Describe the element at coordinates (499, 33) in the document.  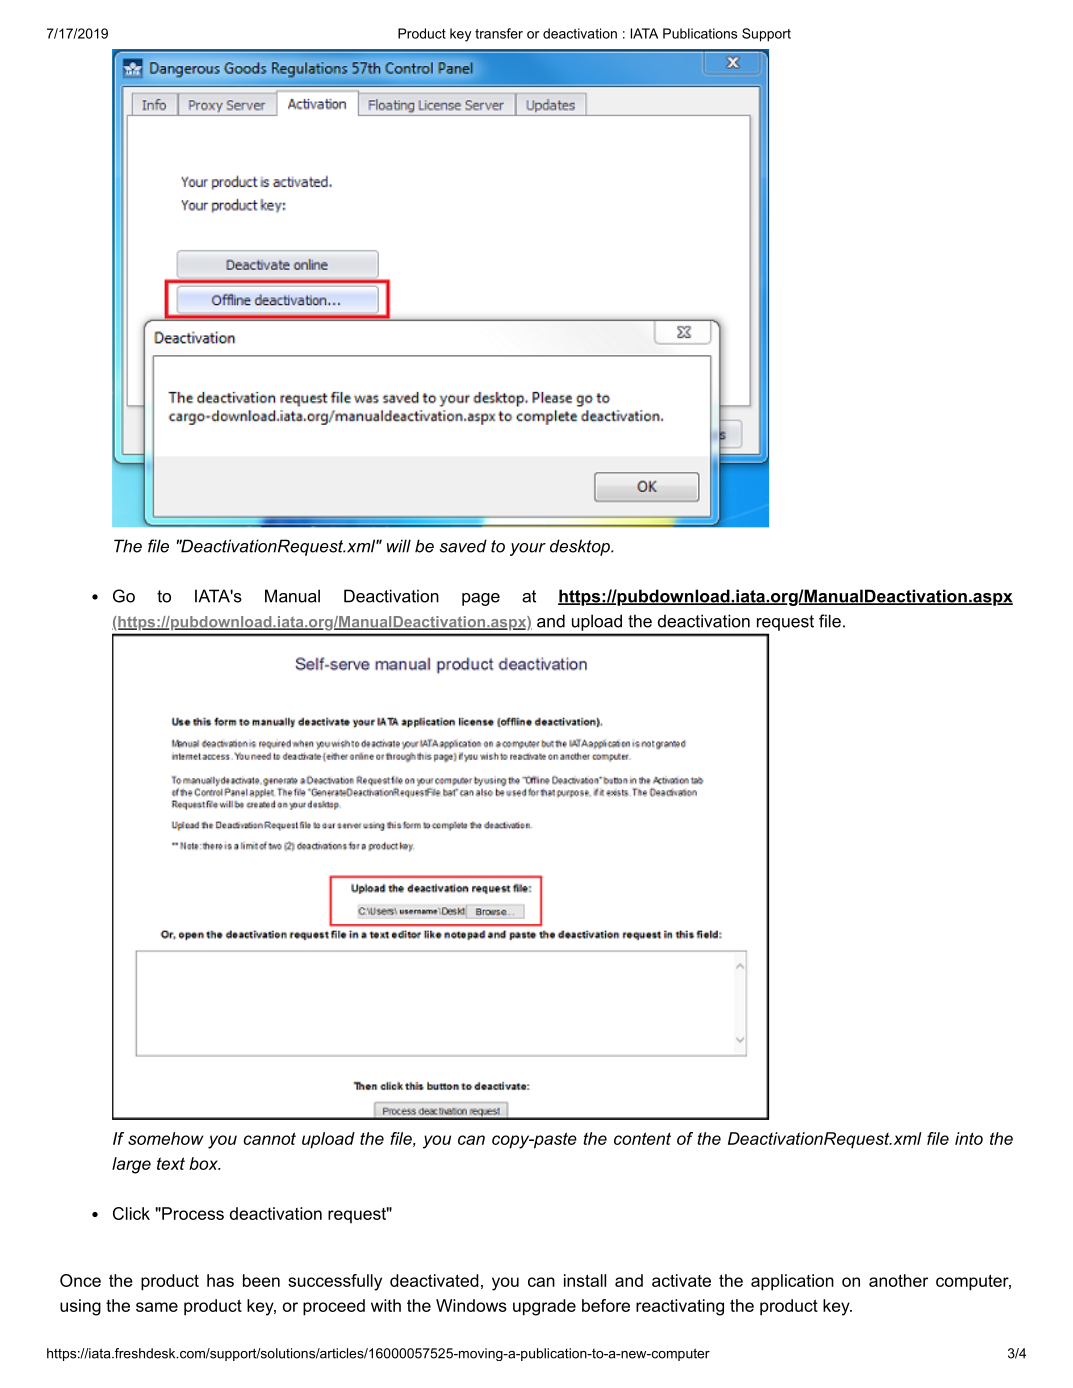
I see `transfer` at that location.
